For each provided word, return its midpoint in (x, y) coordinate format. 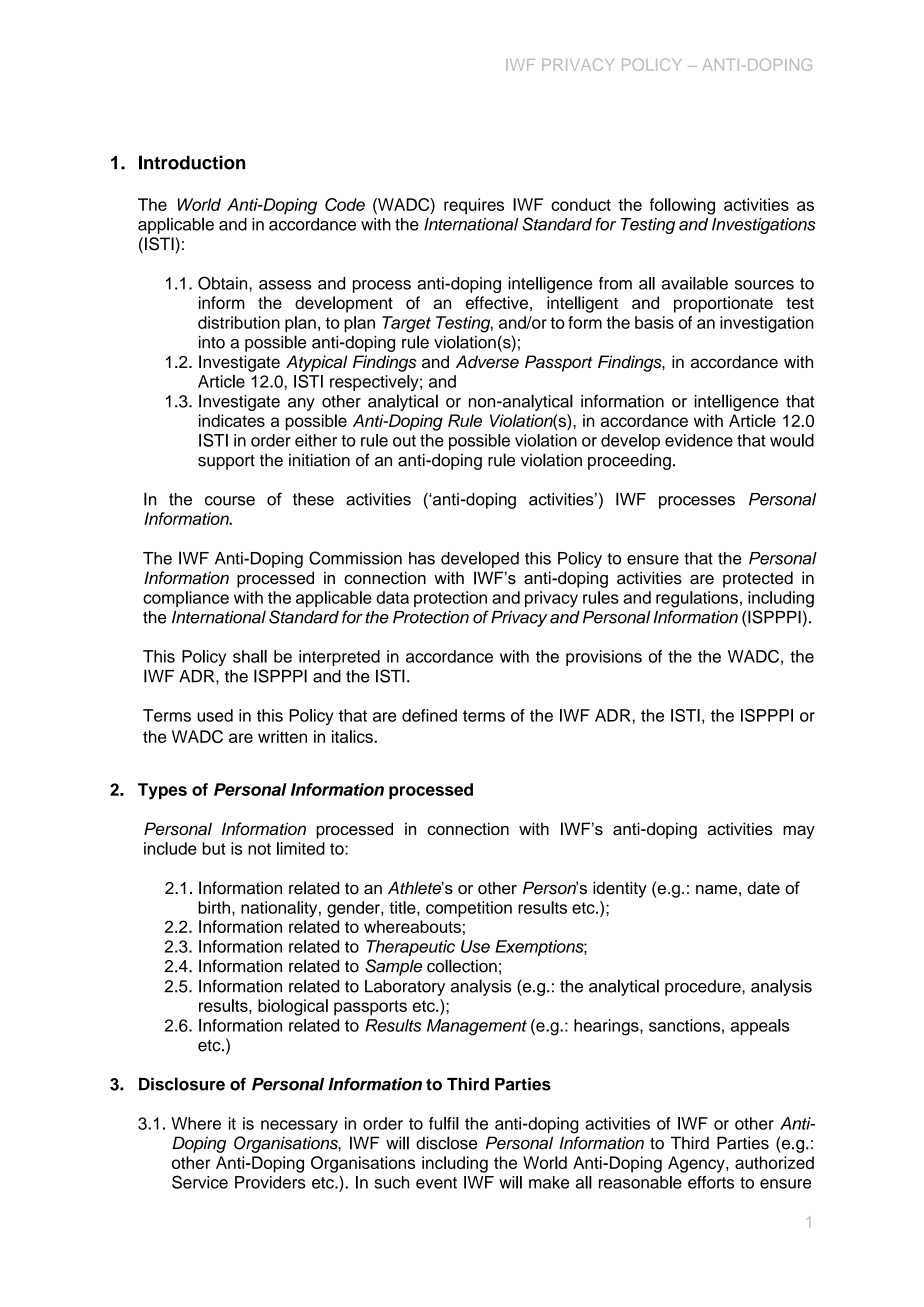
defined (429, 715)
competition (469, 909)
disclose (446, 1143)
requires (474, 206)
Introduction (192, 162)
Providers (270, 1182)
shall (250, 656)
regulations (697, 599)
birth (214, 907)
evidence (699, 440)
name (716, 890)
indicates (232, 420)
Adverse (487, 361)
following (682, 206)
